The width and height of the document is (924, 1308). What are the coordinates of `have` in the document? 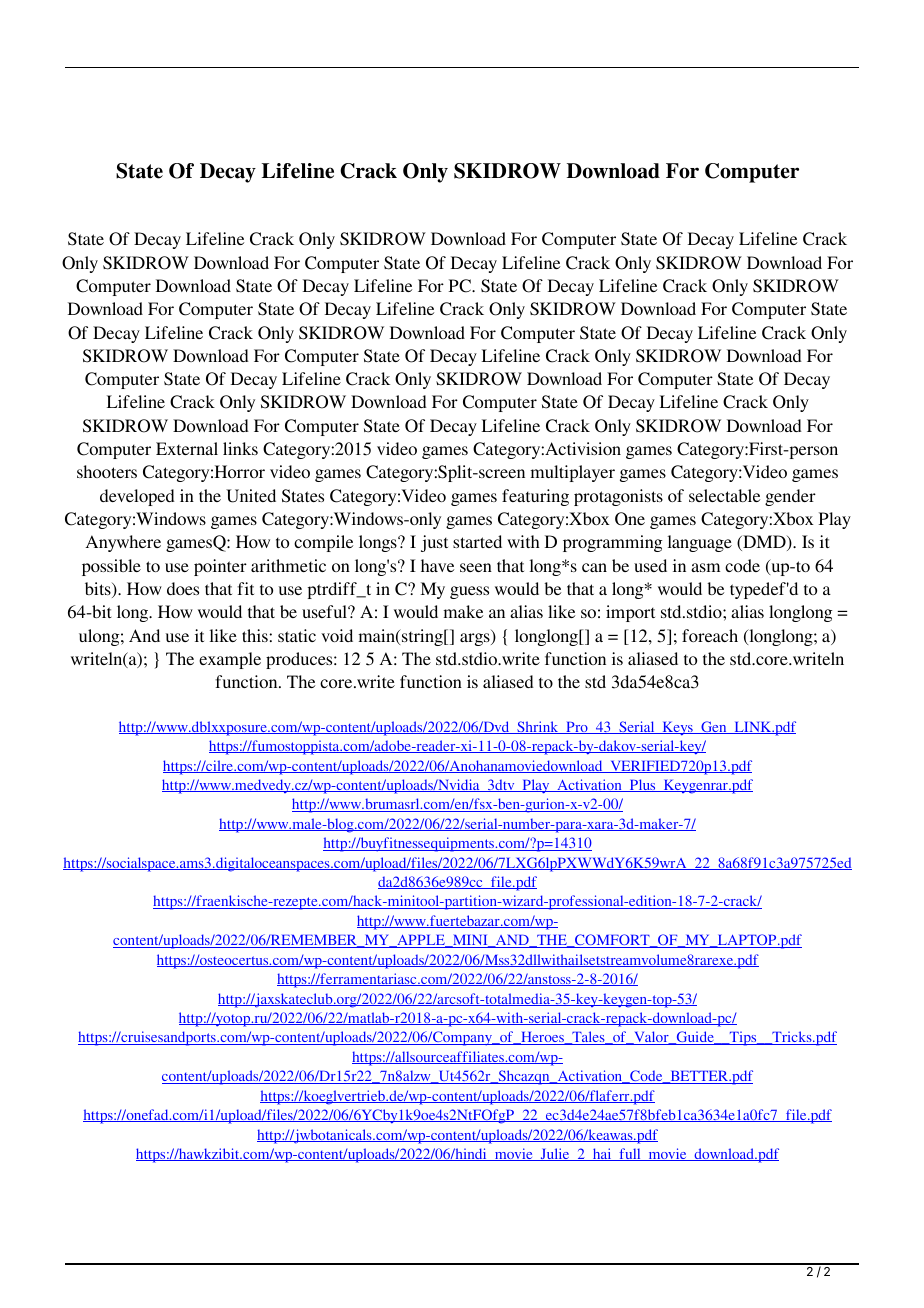 It's located at (437, 565).
